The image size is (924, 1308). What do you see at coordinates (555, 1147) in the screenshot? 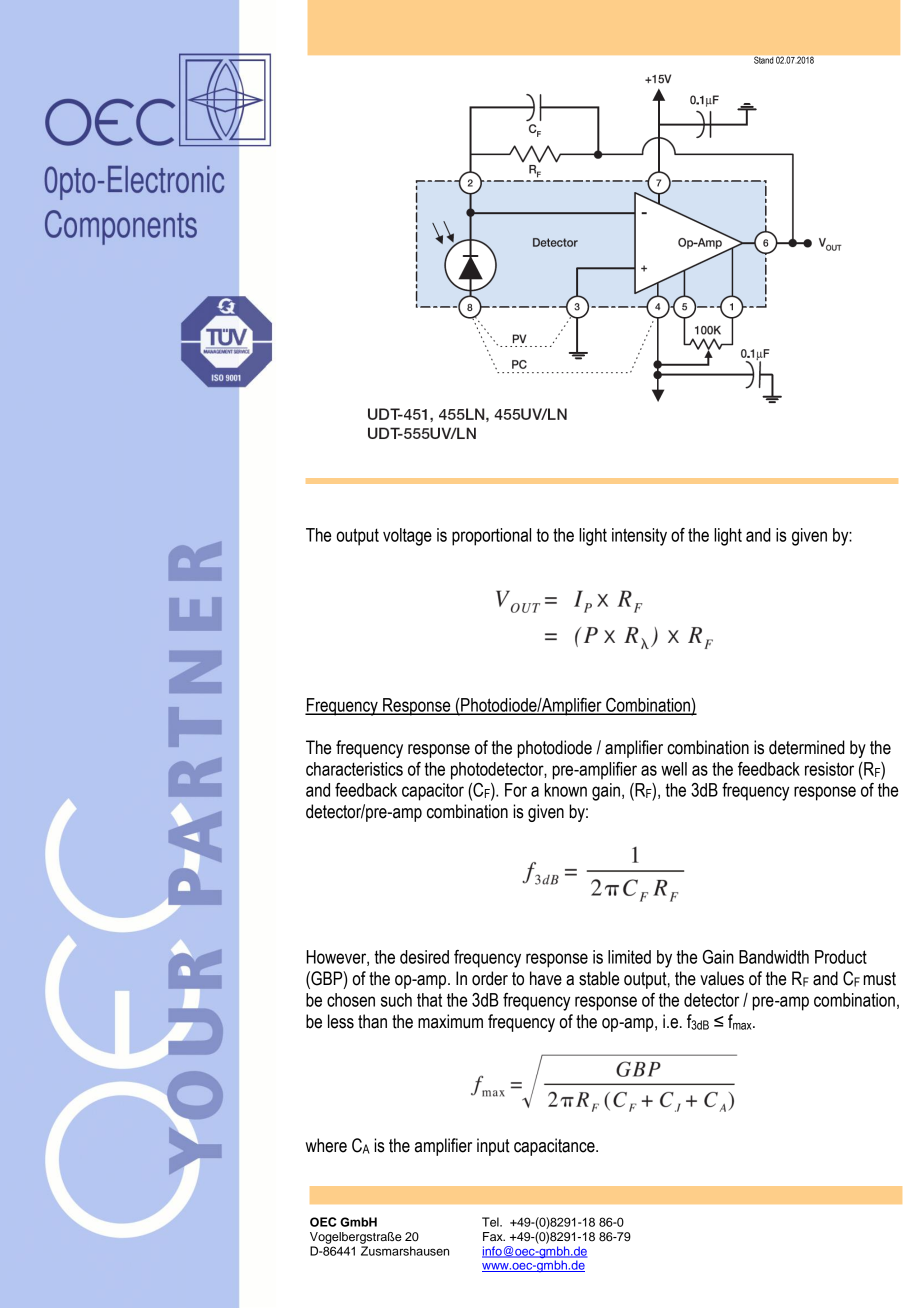
I see `capacitance` at bounding box center [555, 1147].
